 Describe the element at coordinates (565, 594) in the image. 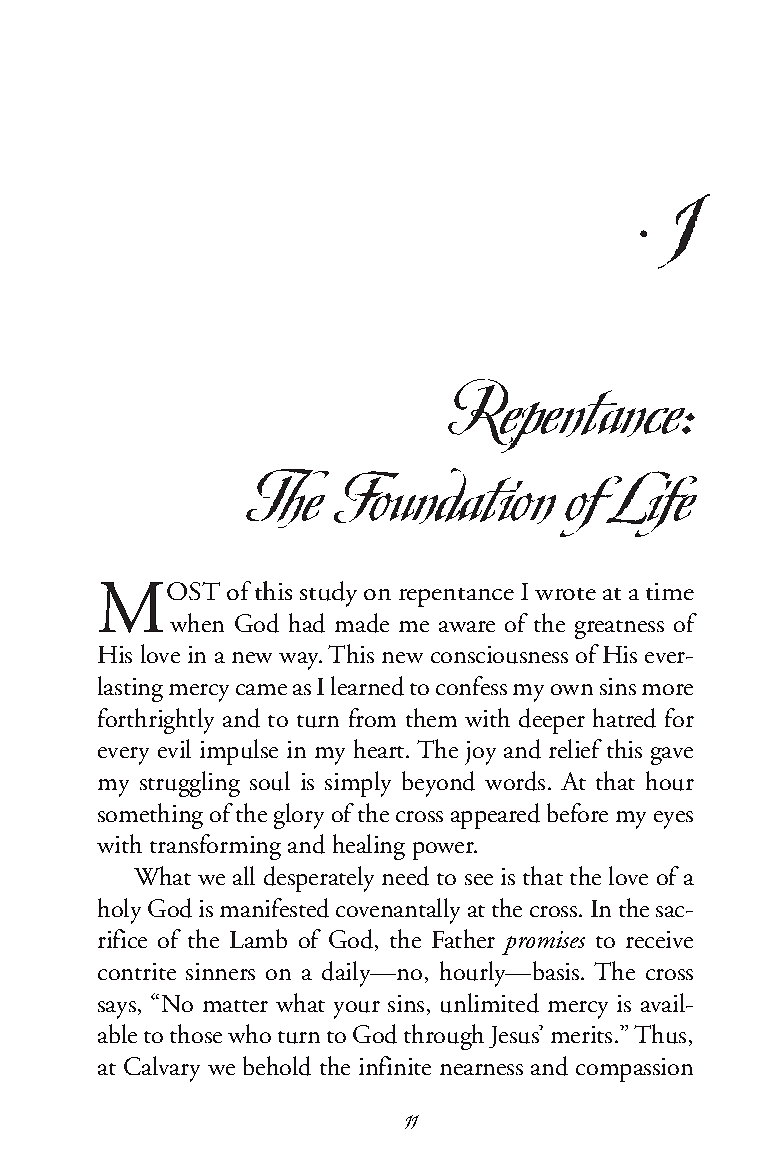

I see `wrote` at that location.
